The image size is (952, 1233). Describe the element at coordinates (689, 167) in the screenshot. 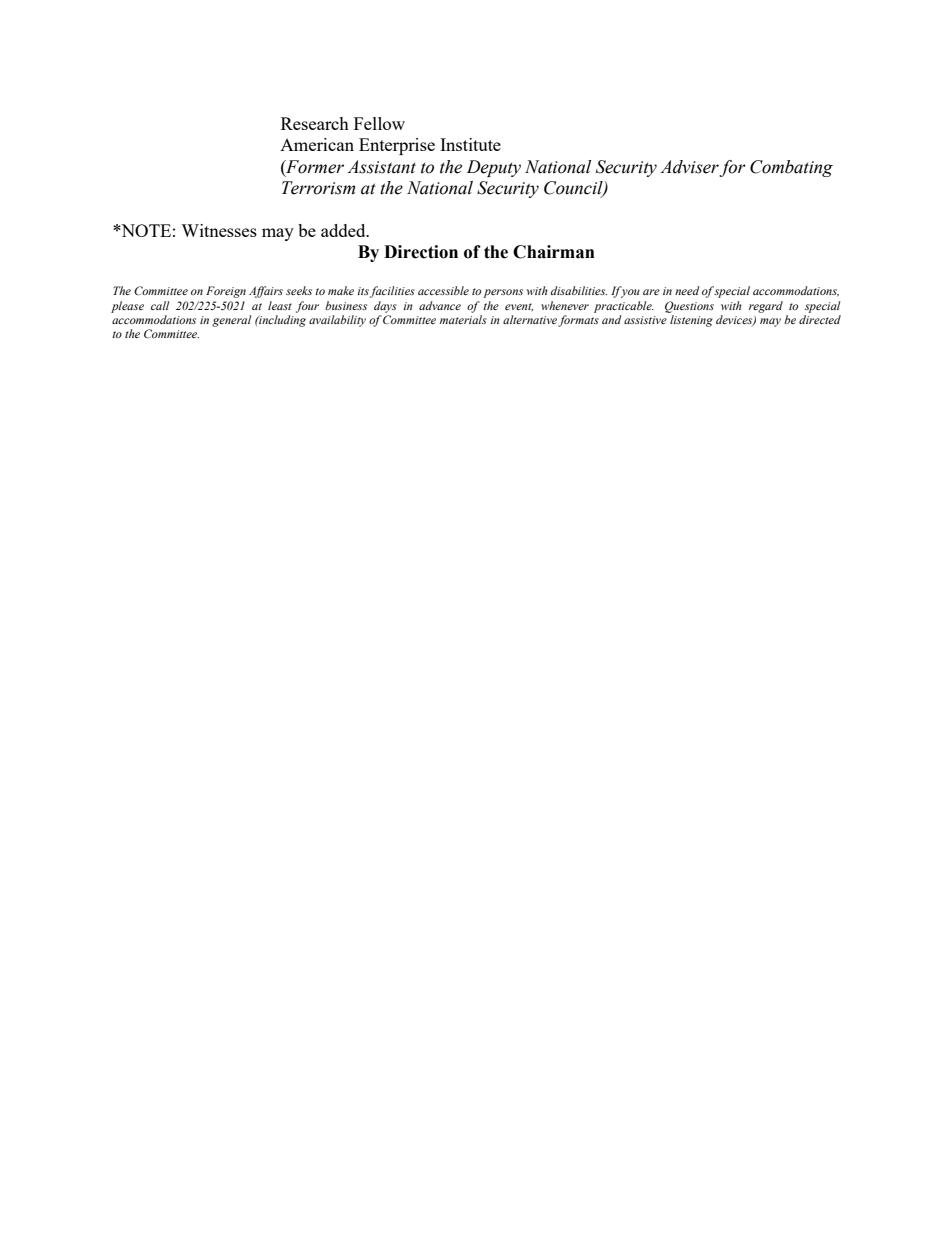

I see `Adviser` at that location.
